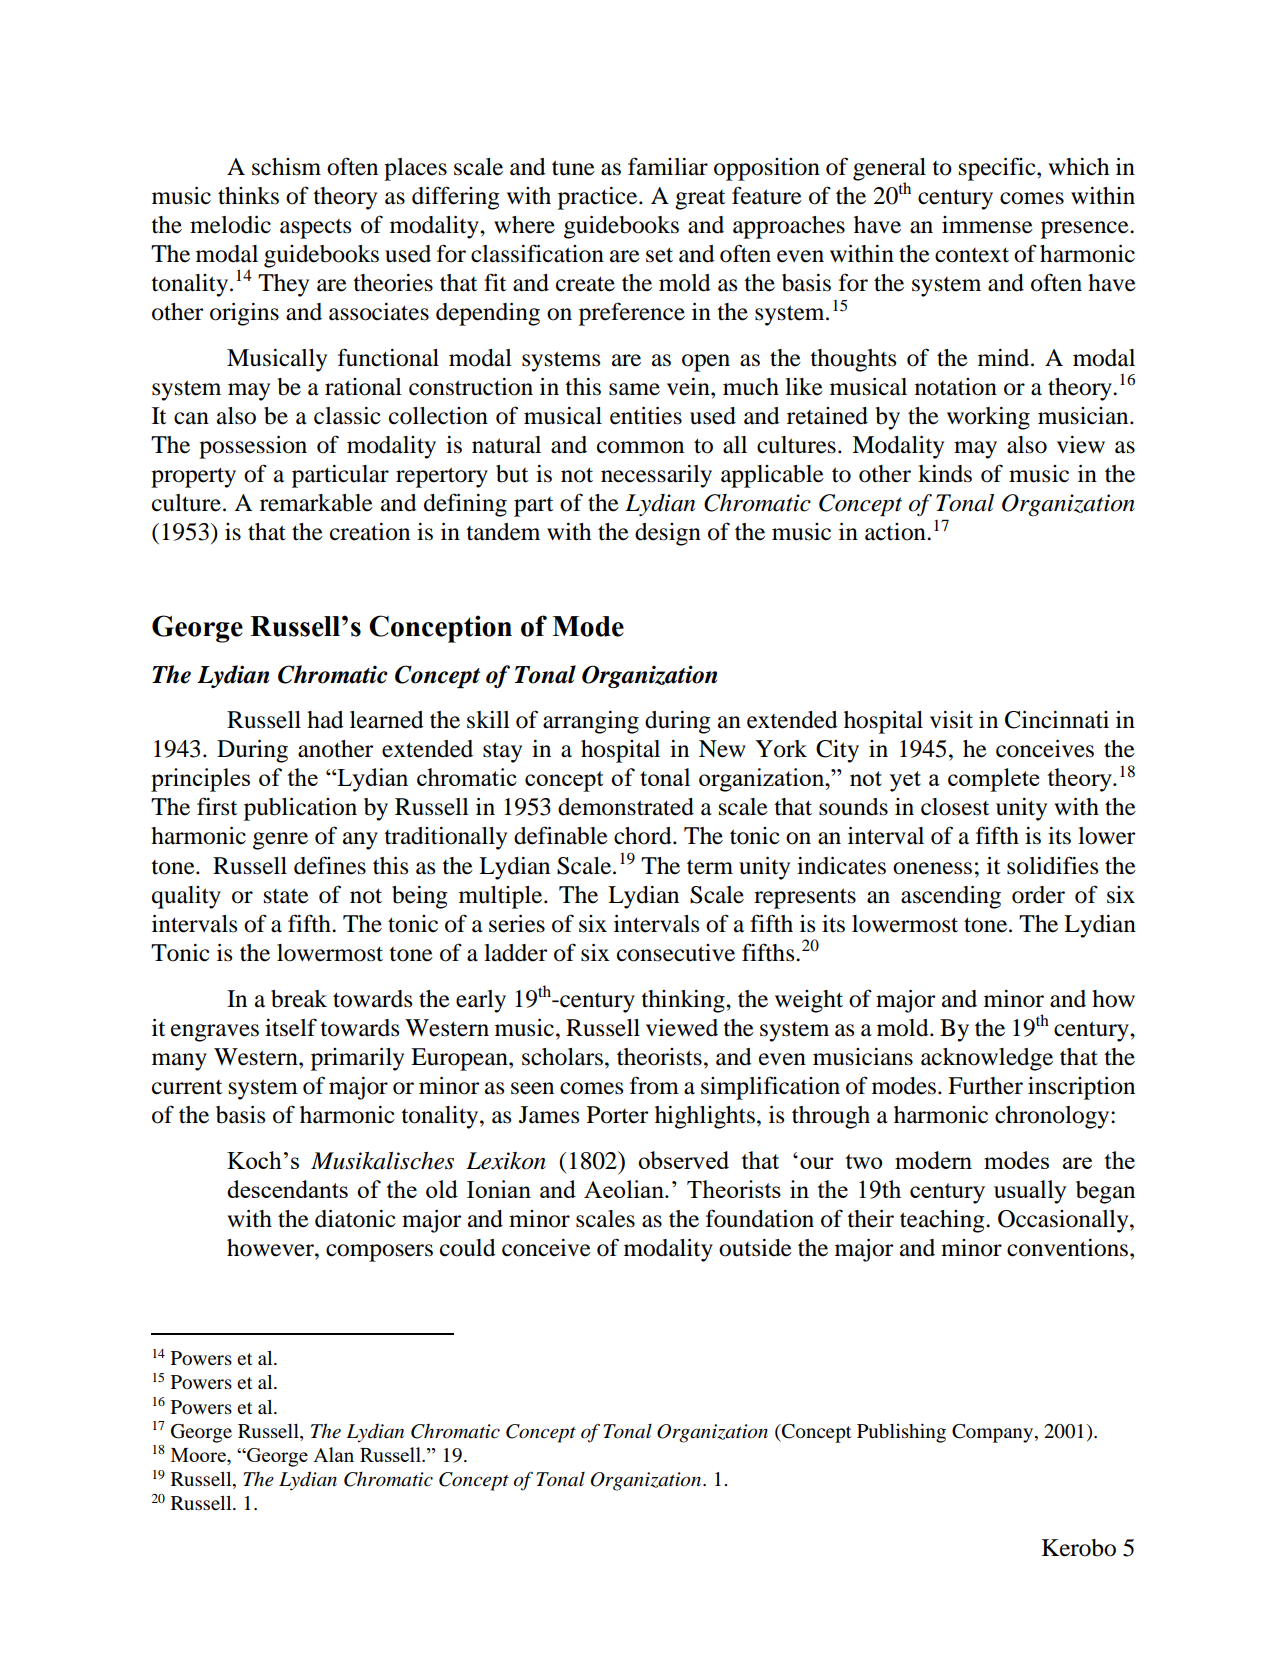 Image resolution: width=1287 pixels, height=1666 pixels. Describe the element at coordinates (955, 807) in the image. I see `closest` at that location.
